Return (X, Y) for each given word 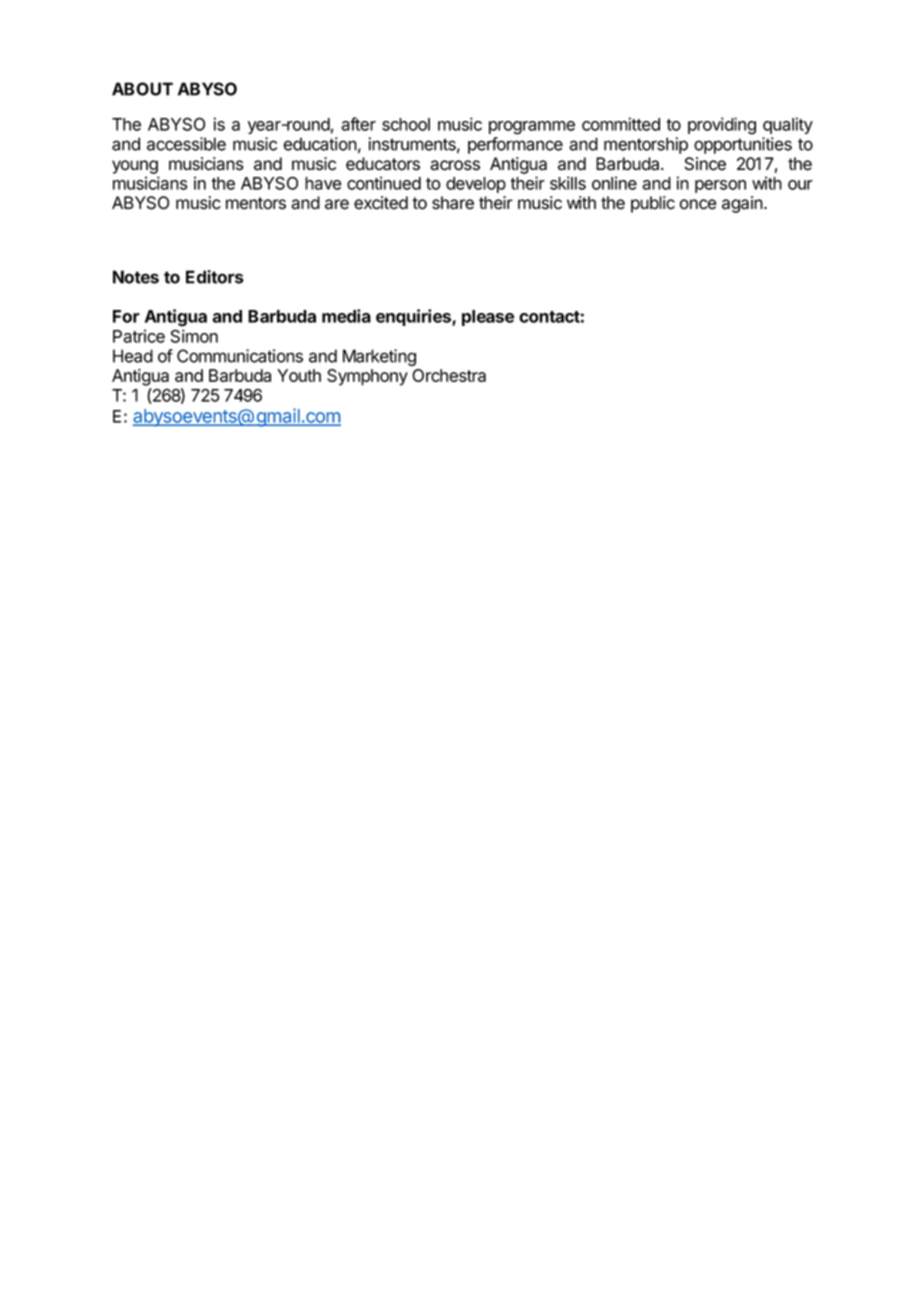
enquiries (414, 317)
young (135, 167)
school (406, 124)
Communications (240, 356)
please (488, 318)
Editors (215, 277)
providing (722, 126)
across (455, 165)
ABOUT (142, 89)
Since (705, 164)
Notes (136, 277)
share (453, 203)
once (698, 204)
